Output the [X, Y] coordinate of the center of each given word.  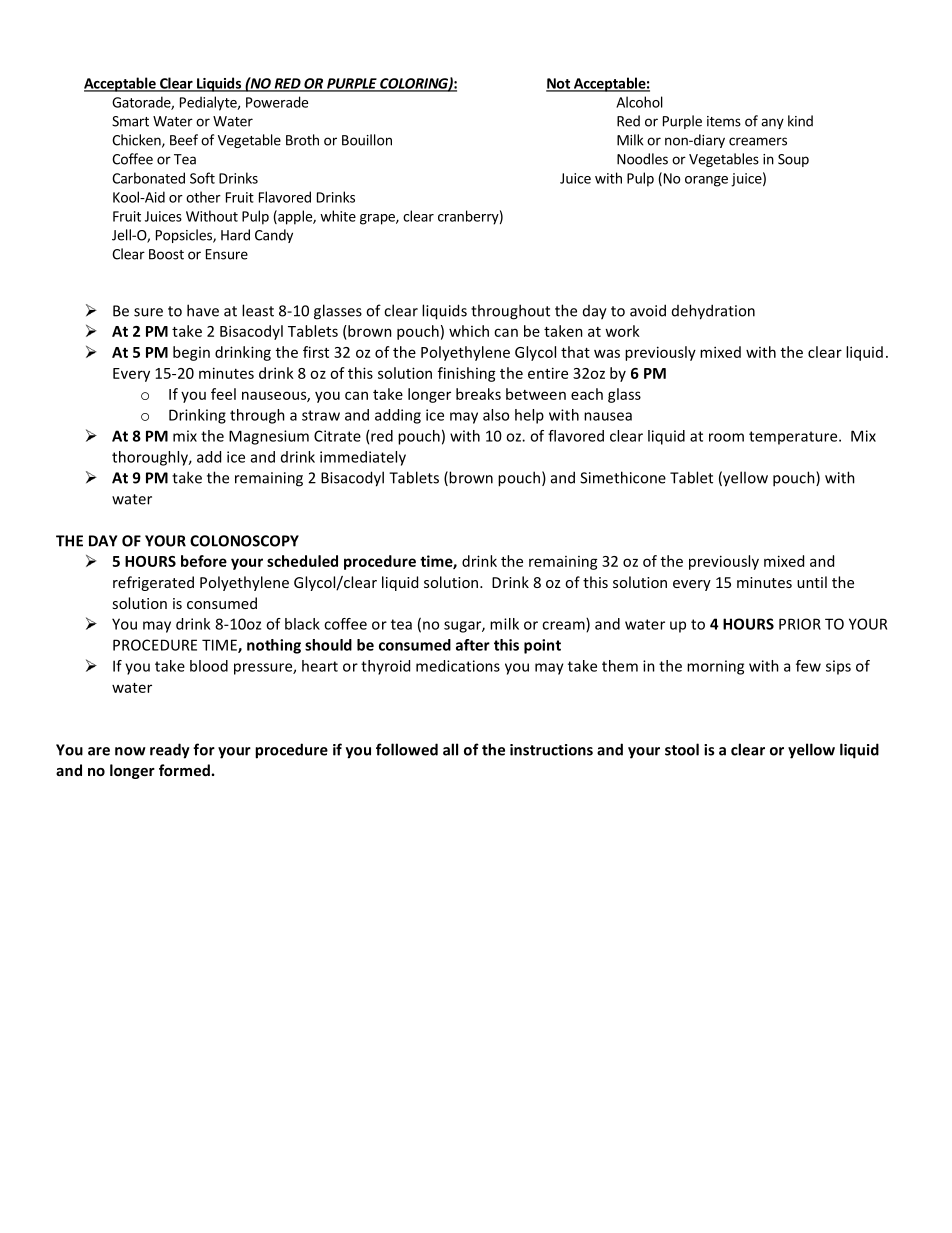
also [496, 415]
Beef [184, 140]
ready [170, 751]
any [772, 123]
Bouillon [367, 140]
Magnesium [269, 437]
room [726, 437]
